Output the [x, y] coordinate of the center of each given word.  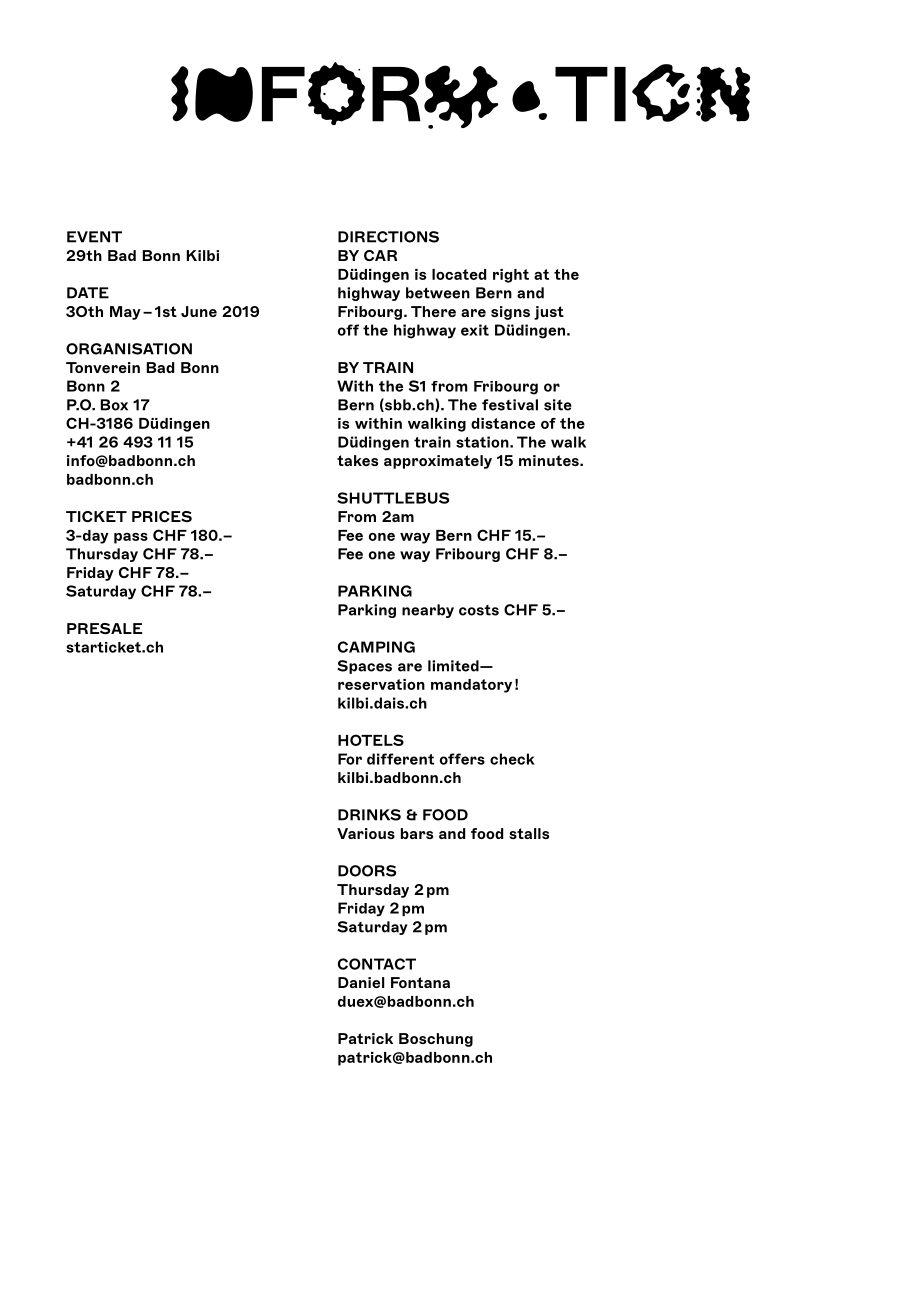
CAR [380, 255]
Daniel [361, 982]
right [511, 276]
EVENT [94, 237]
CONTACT [377, 964]
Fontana [420, 982]
